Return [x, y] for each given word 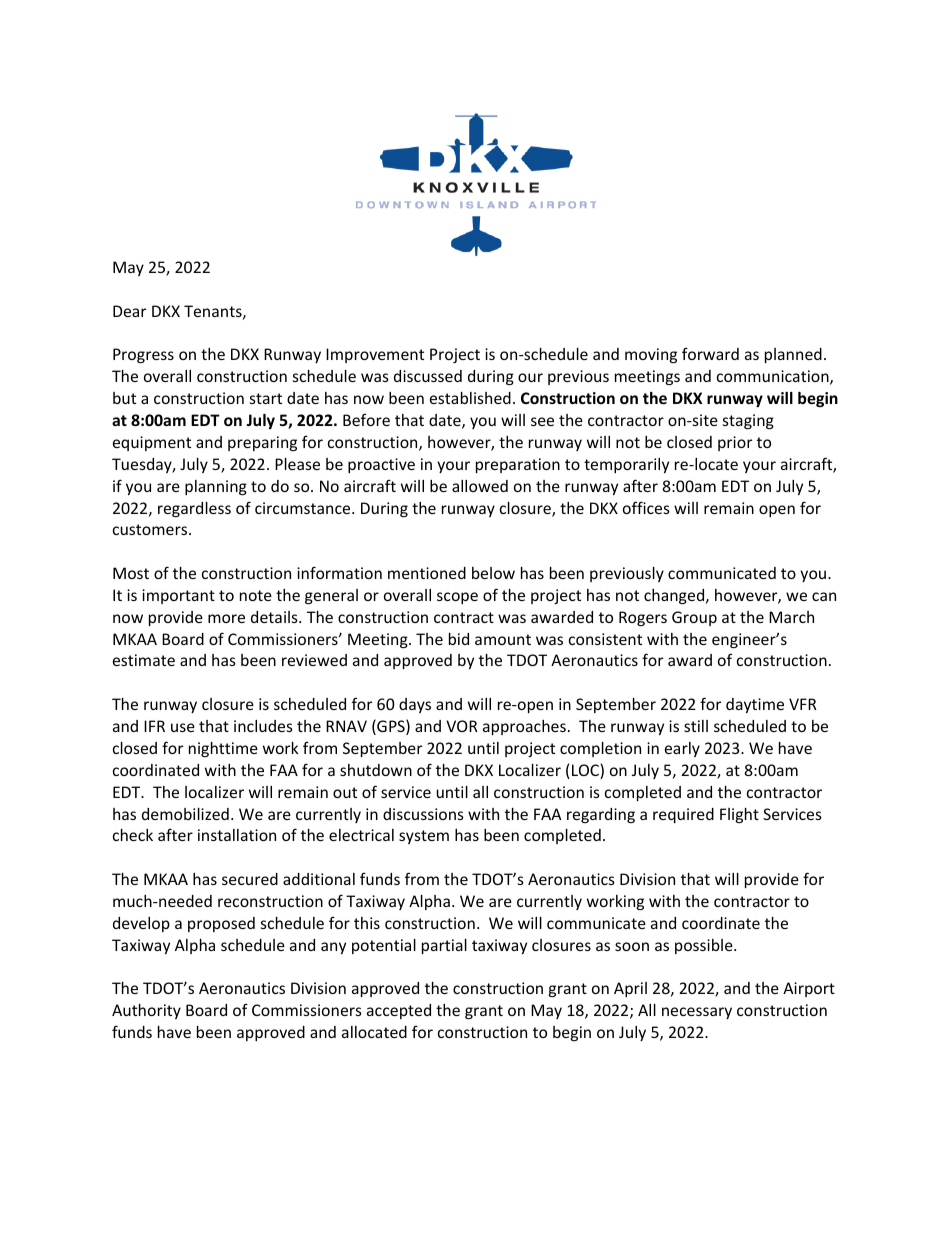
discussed [428, 376]
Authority [146, 1011]
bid [459, 639]
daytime [755, 705]
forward [710, 353]
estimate [144, 660]
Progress [143, 355]
